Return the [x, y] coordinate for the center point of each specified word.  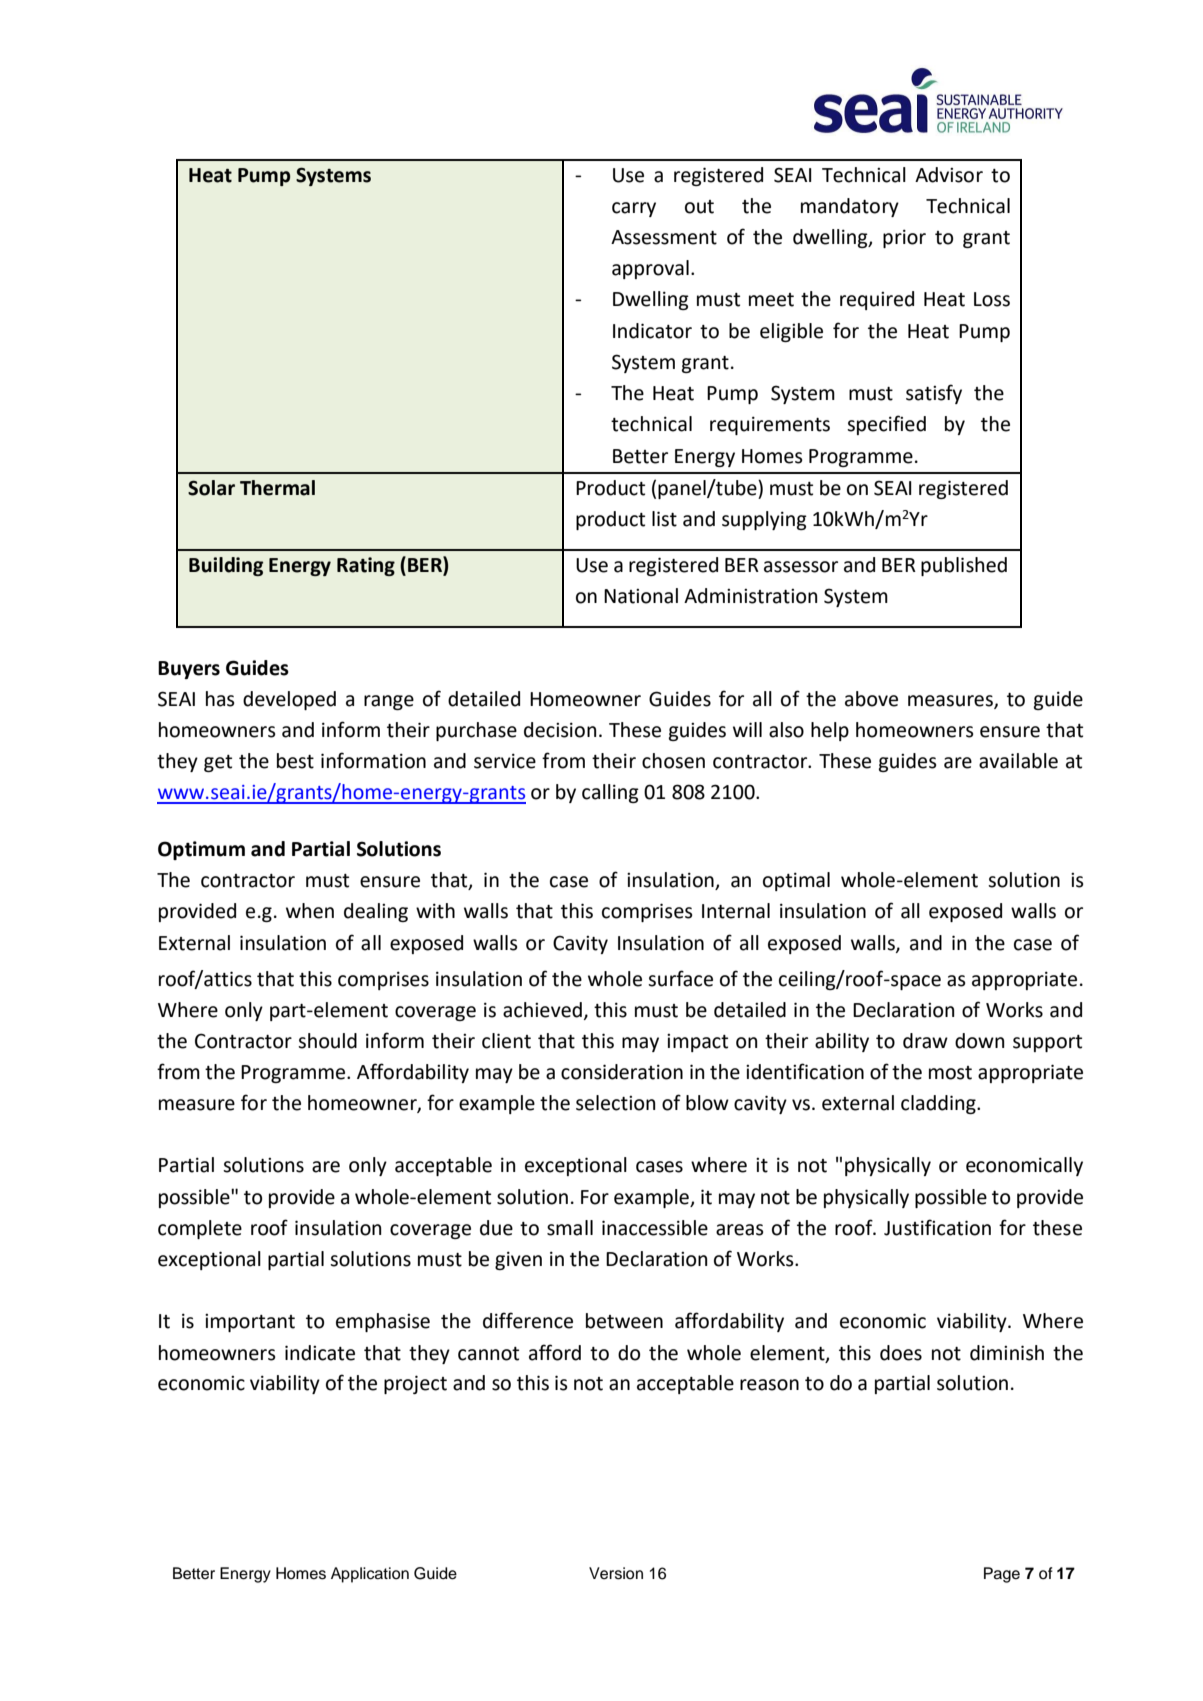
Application [370, 1575]
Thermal [277, 488]
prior [904, 238]
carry [634, 209]
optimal [796, 881]
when [310, 911]
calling [610, 793]
